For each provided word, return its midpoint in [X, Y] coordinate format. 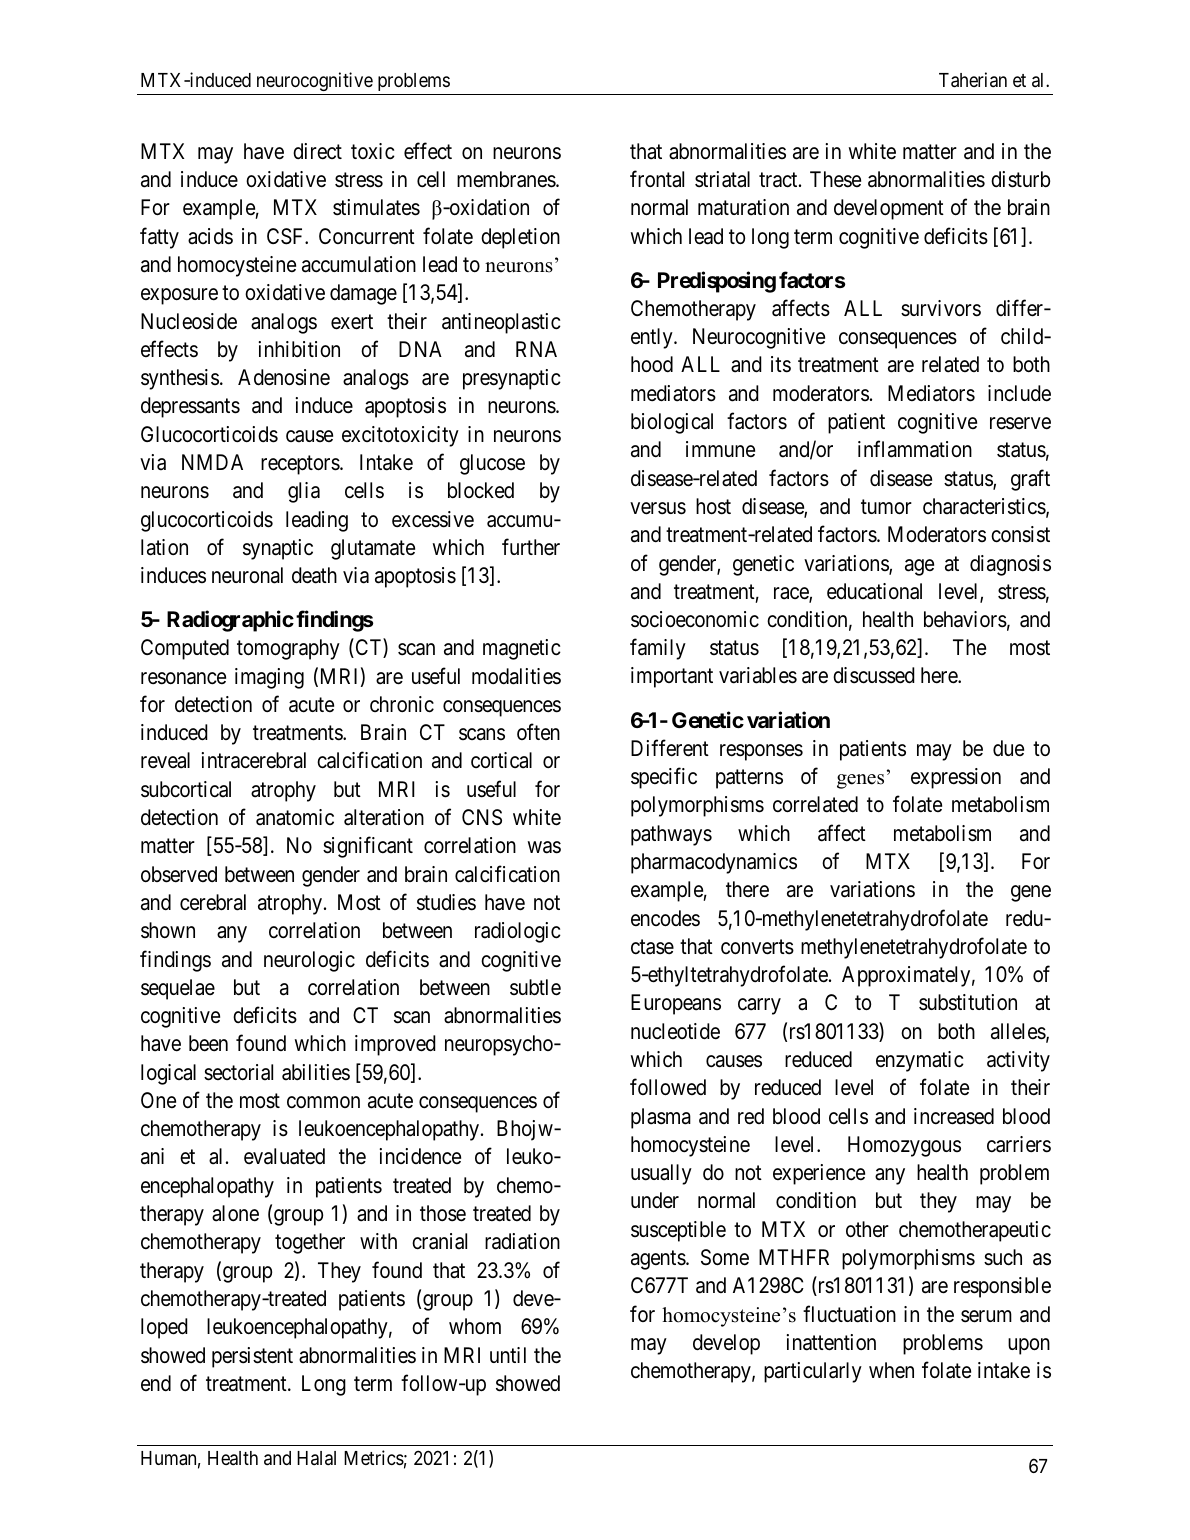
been [208, 1043]
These [835, 179]
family [658, 649]
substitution [968, 1002]
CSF [286, 236]
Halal [316, 1458]
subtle [535, 987]
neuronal [247, 575]
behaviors [965, 619]
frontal [657, 179]
